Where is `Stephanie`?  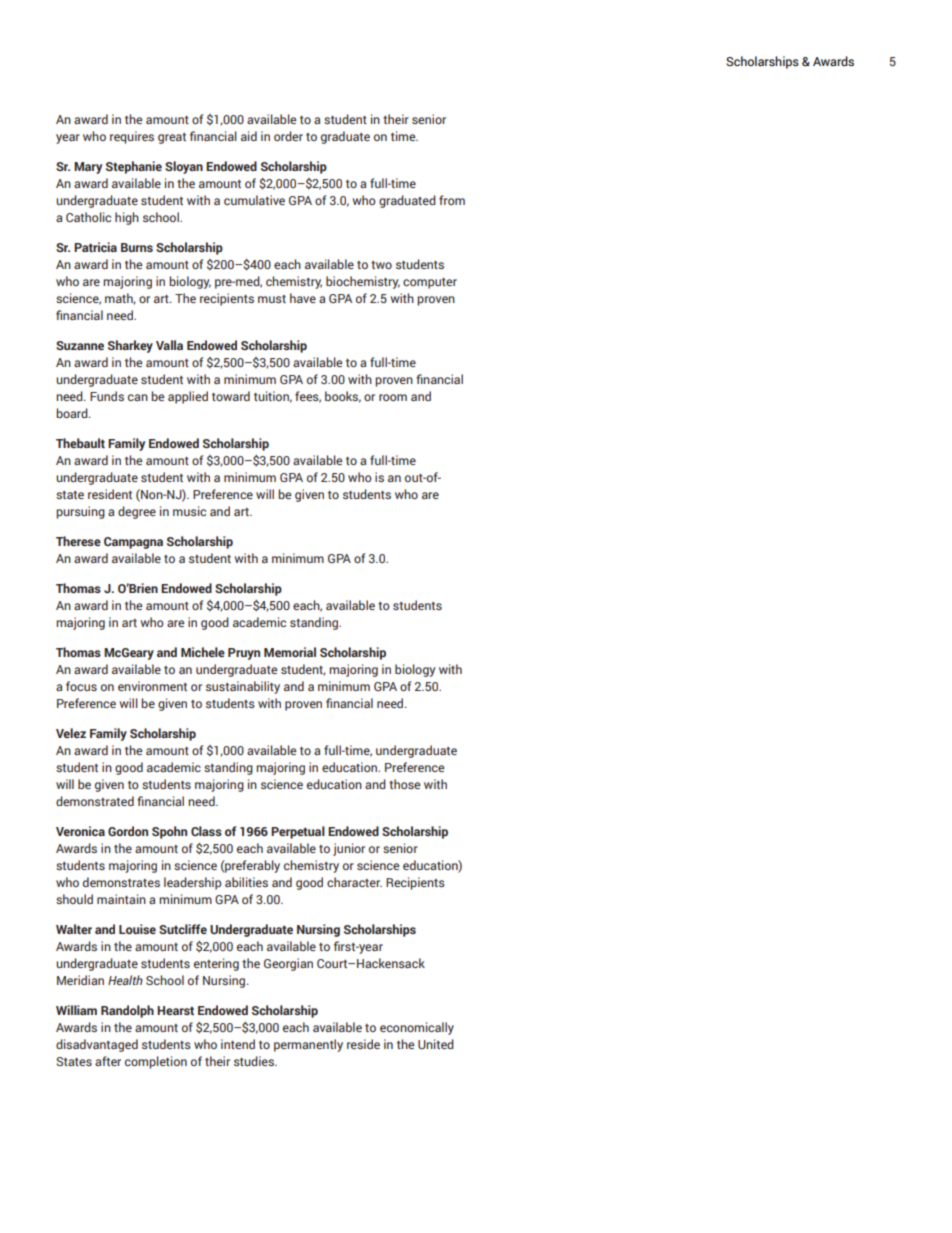
Stephanie is located at coordinates (134, 167).
